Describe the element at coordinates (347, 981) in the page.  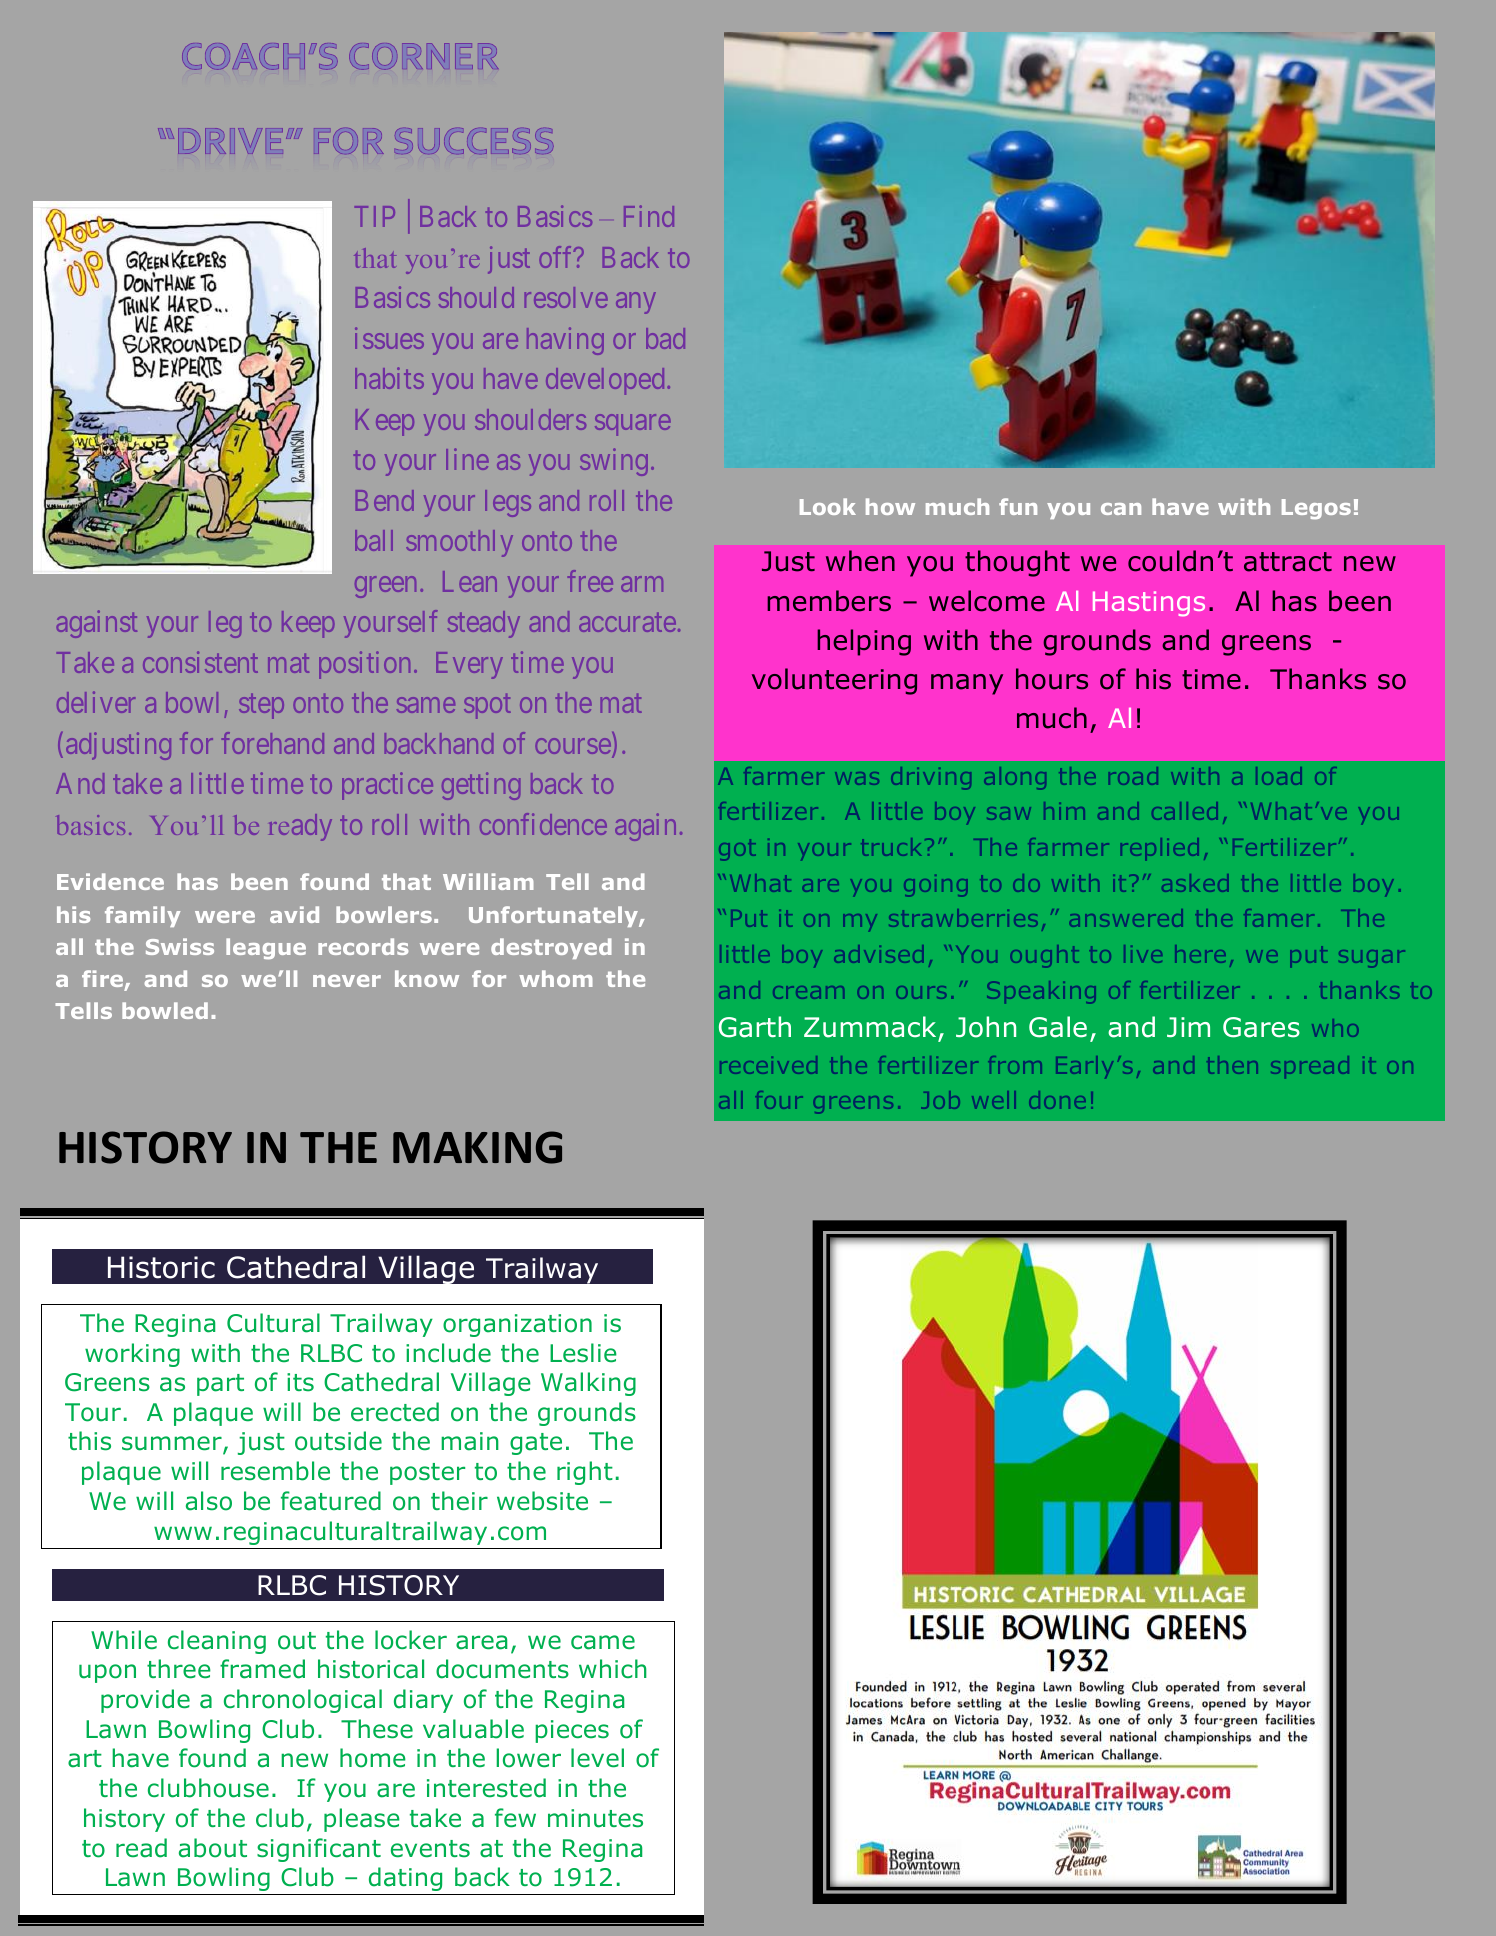
I see `never` at that location.
